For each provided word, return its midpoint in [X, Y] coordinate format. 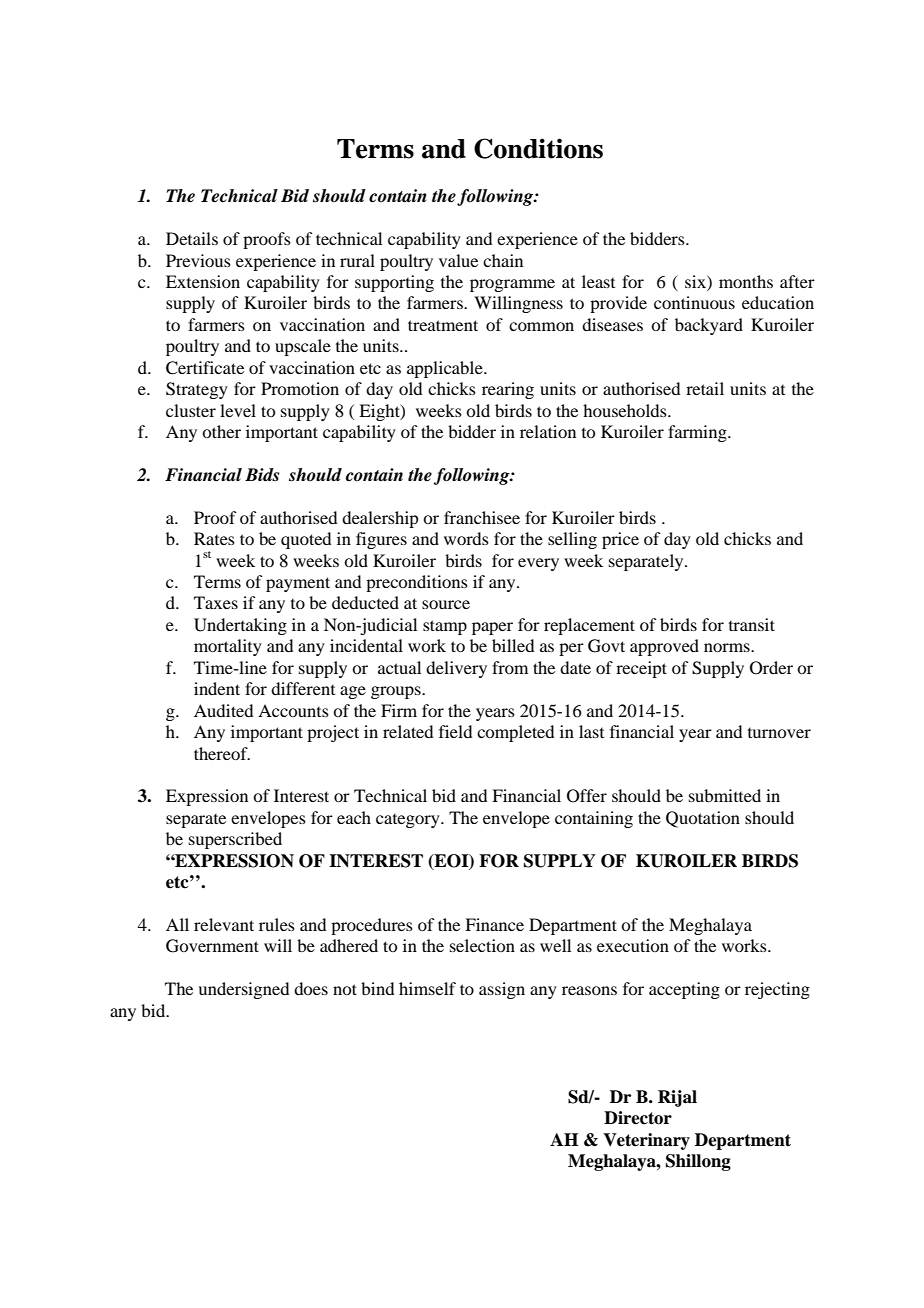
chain [503, 260]
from [510, 667]
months [746, 281]
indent [217, 688]
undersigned [243, 990]
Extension [203, 281]
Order [771, 668]
